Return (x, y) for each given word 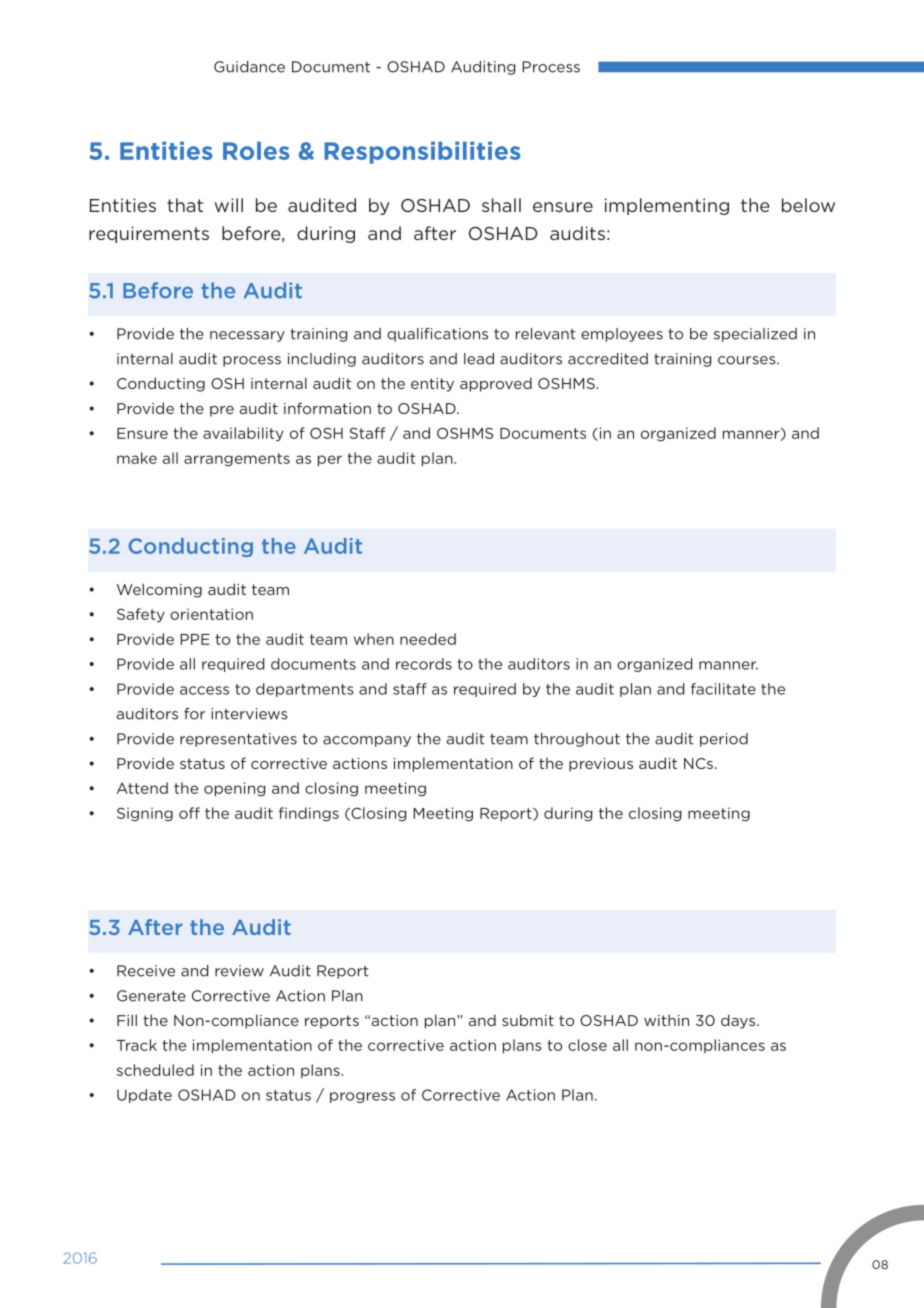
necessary (247, 336)
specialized (755, 335)
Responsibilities (422, 152)
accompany (367, 741)
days (738, 1021)
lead (479, 359)
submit (528, 1020)
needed (428, 639)
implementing (667, 206)
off (189, 813)
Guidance (249, 67)
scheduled (155, 1070)
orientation (211, 614)
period (724, 740)
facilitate (723, 689)
